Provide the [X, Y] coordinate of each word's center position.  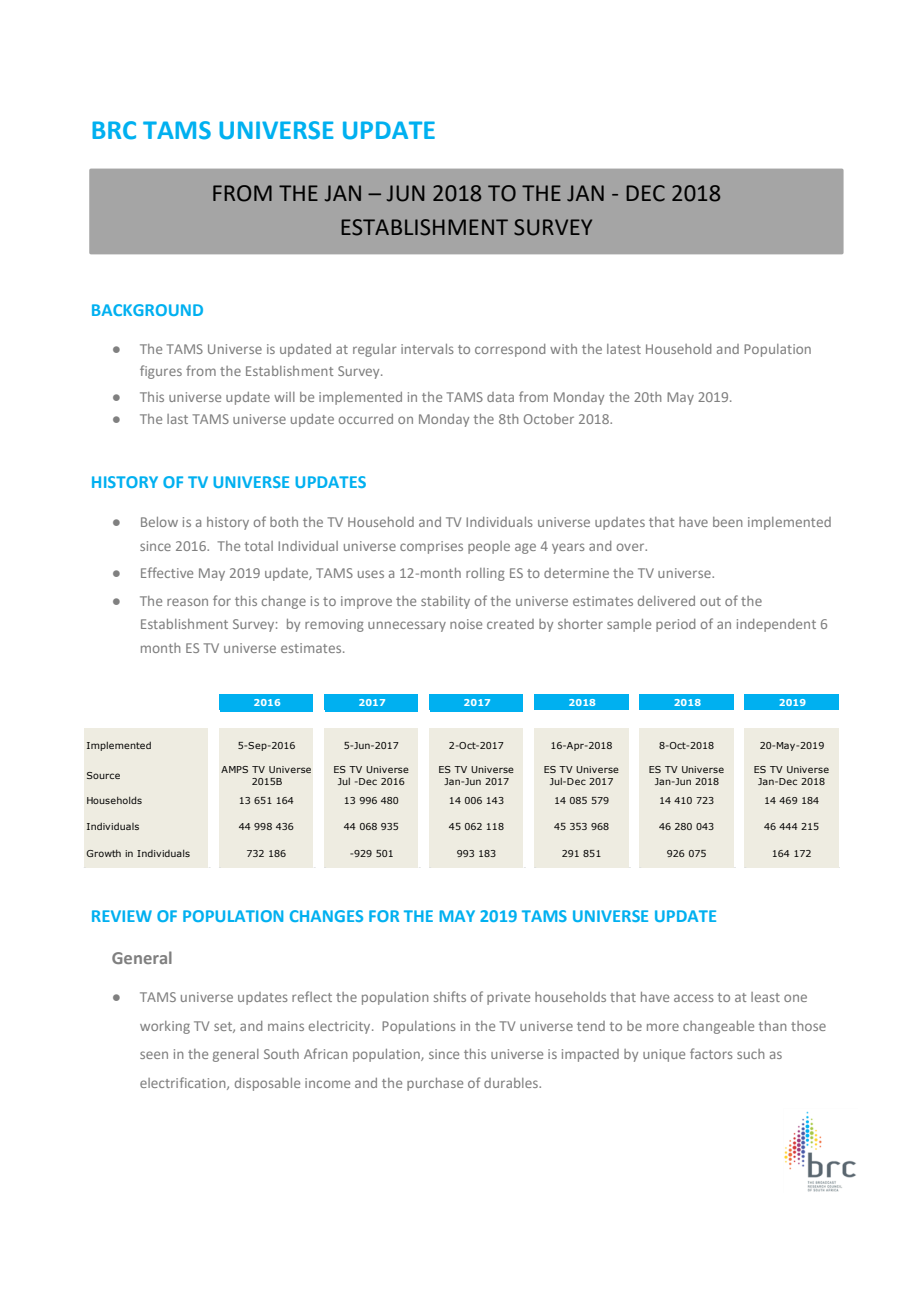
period [675, 625]
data [500, 397]
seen [154, 1055]
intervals [427, 349]
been [727, 522]
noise [466, 624]
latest [624, 349]
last [177, 419]
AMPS [234, 769]
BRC [114, 130]
